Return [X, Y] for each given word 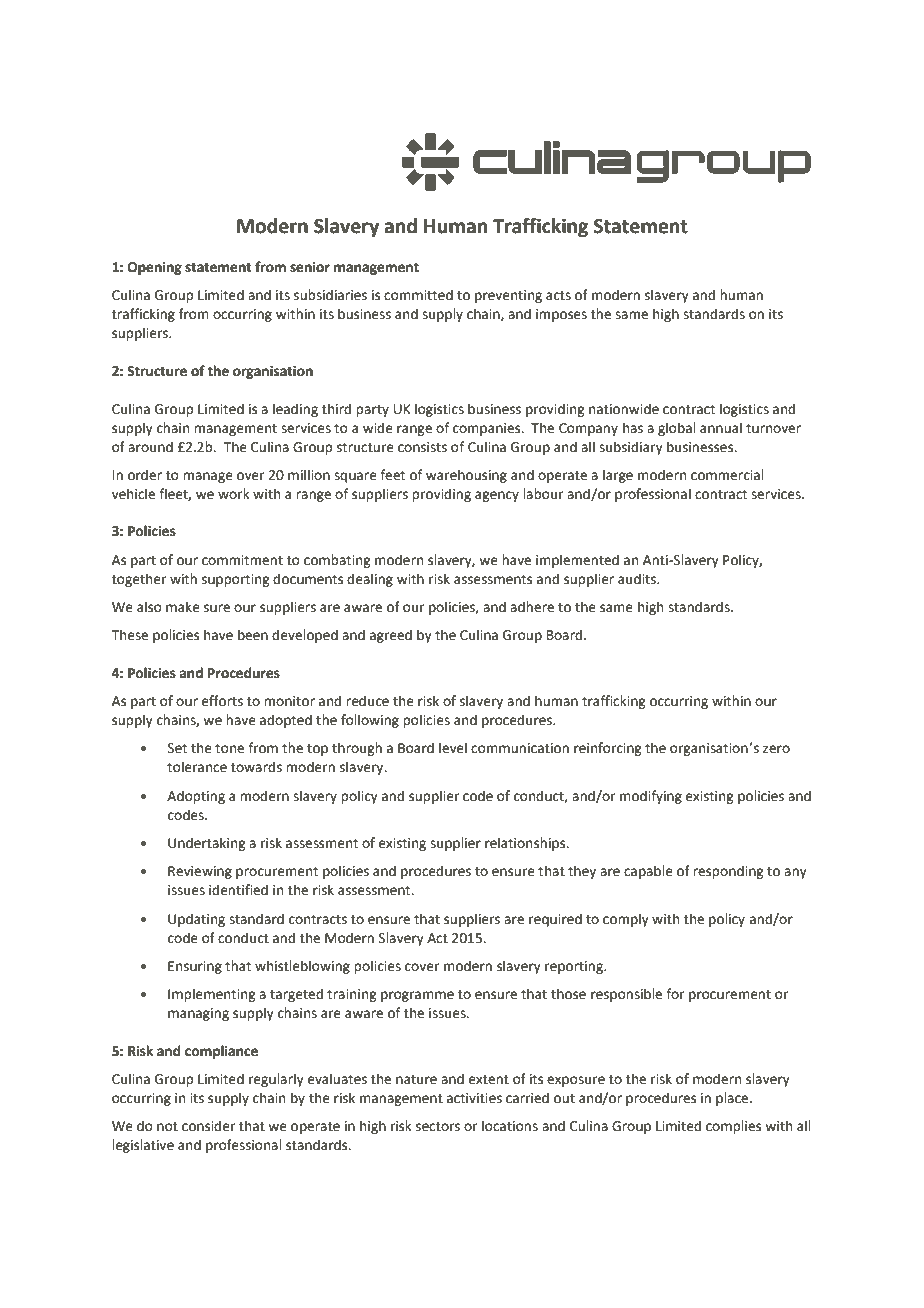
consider [208, 1126]
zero [776, 749]
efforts [222, 701]
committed [418, 295]
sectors [438, 1127]
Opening [155, 268]
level [453, 748]
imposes [561, 315]
